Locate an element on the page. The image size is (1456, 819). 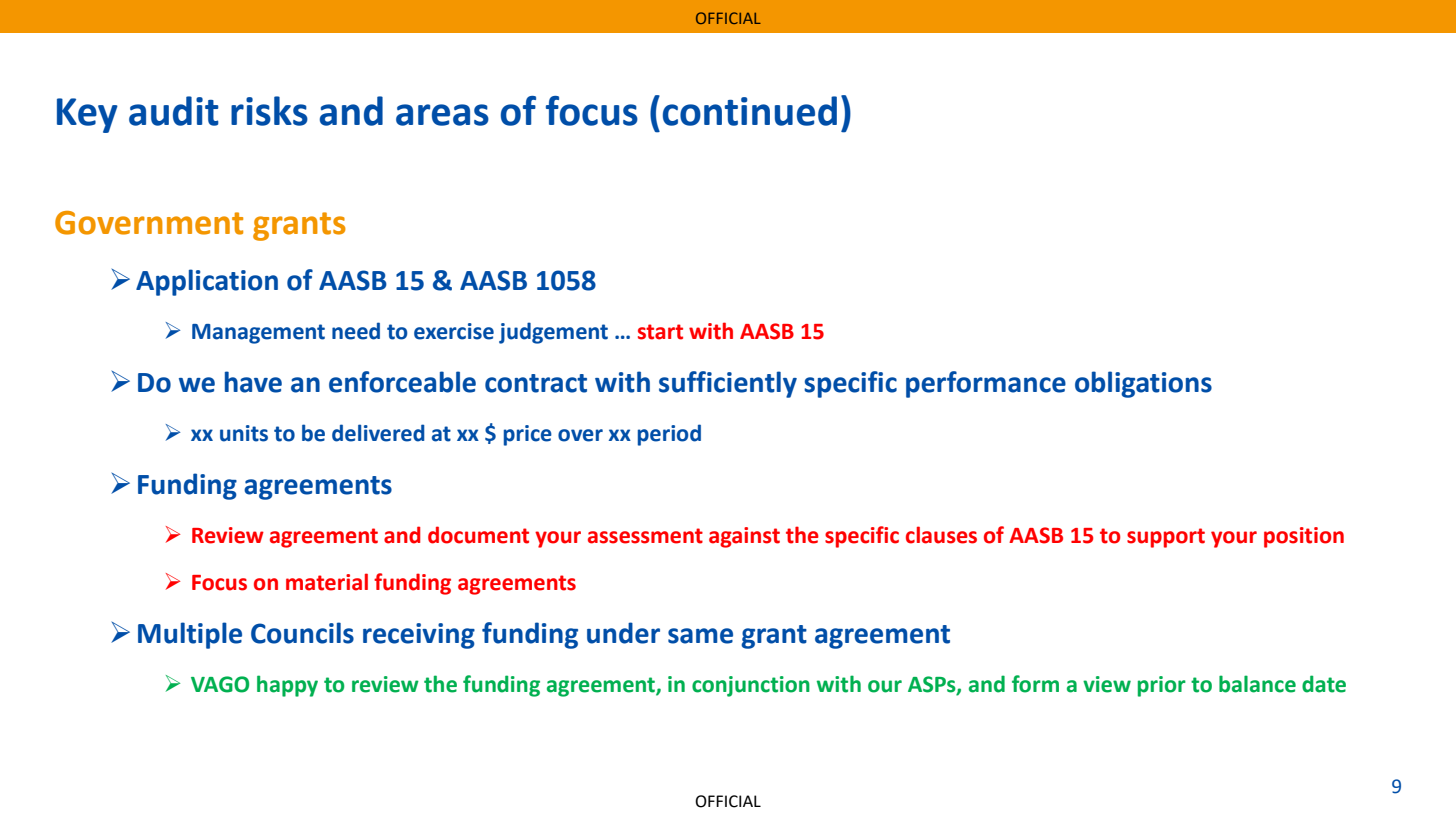
support is located at coordinates (1166, 538).
